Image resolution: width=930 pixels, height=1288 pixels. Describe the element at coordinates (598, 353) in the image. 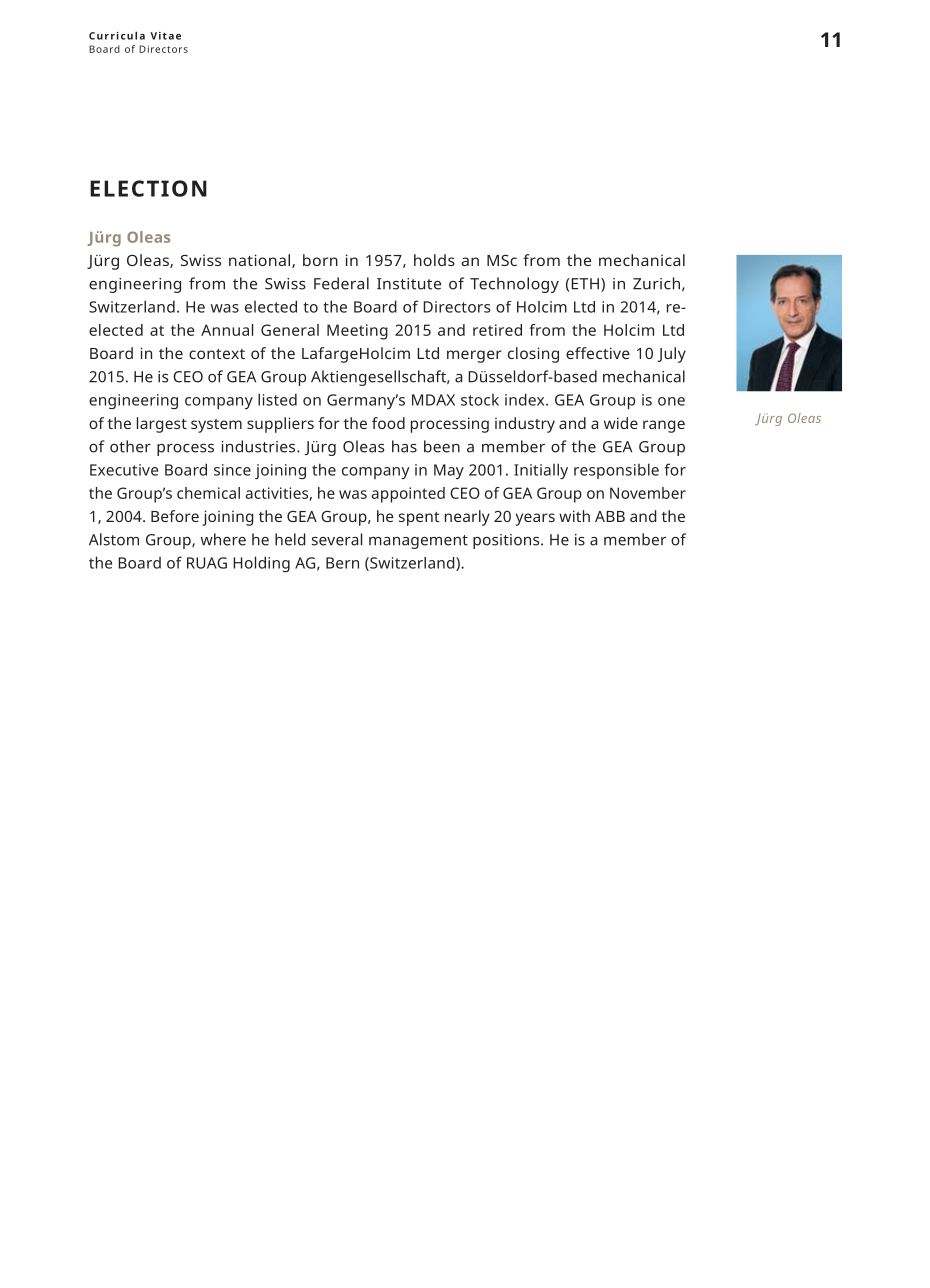

I see `effective` at that location.
